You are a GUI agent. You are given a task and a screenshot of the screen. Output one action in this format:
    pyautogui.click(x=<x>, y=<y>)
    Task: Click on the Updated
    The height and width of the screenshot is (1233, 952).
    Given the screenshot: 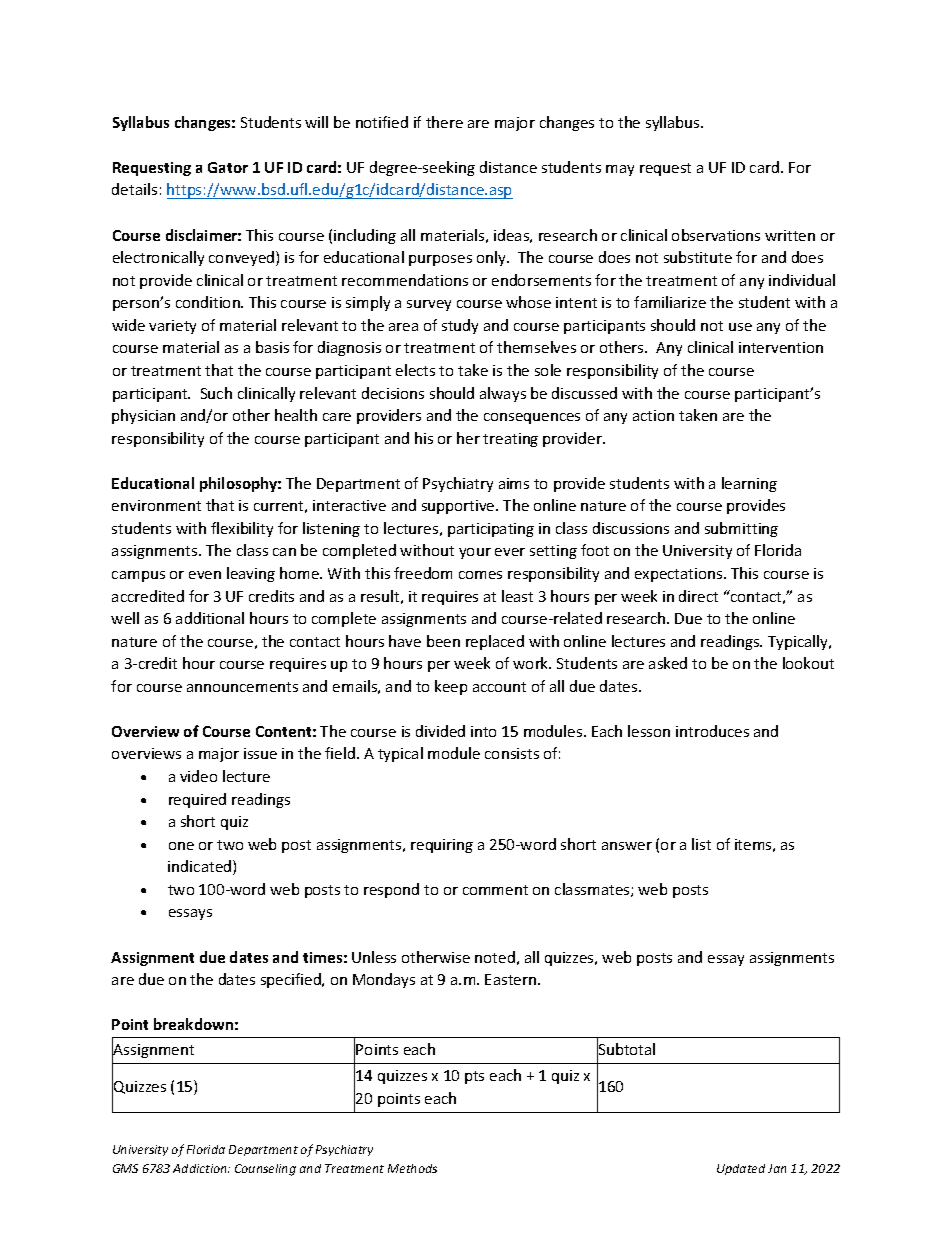 What is the action you would take?
    pyautogui.click(x=741, y=1169)
